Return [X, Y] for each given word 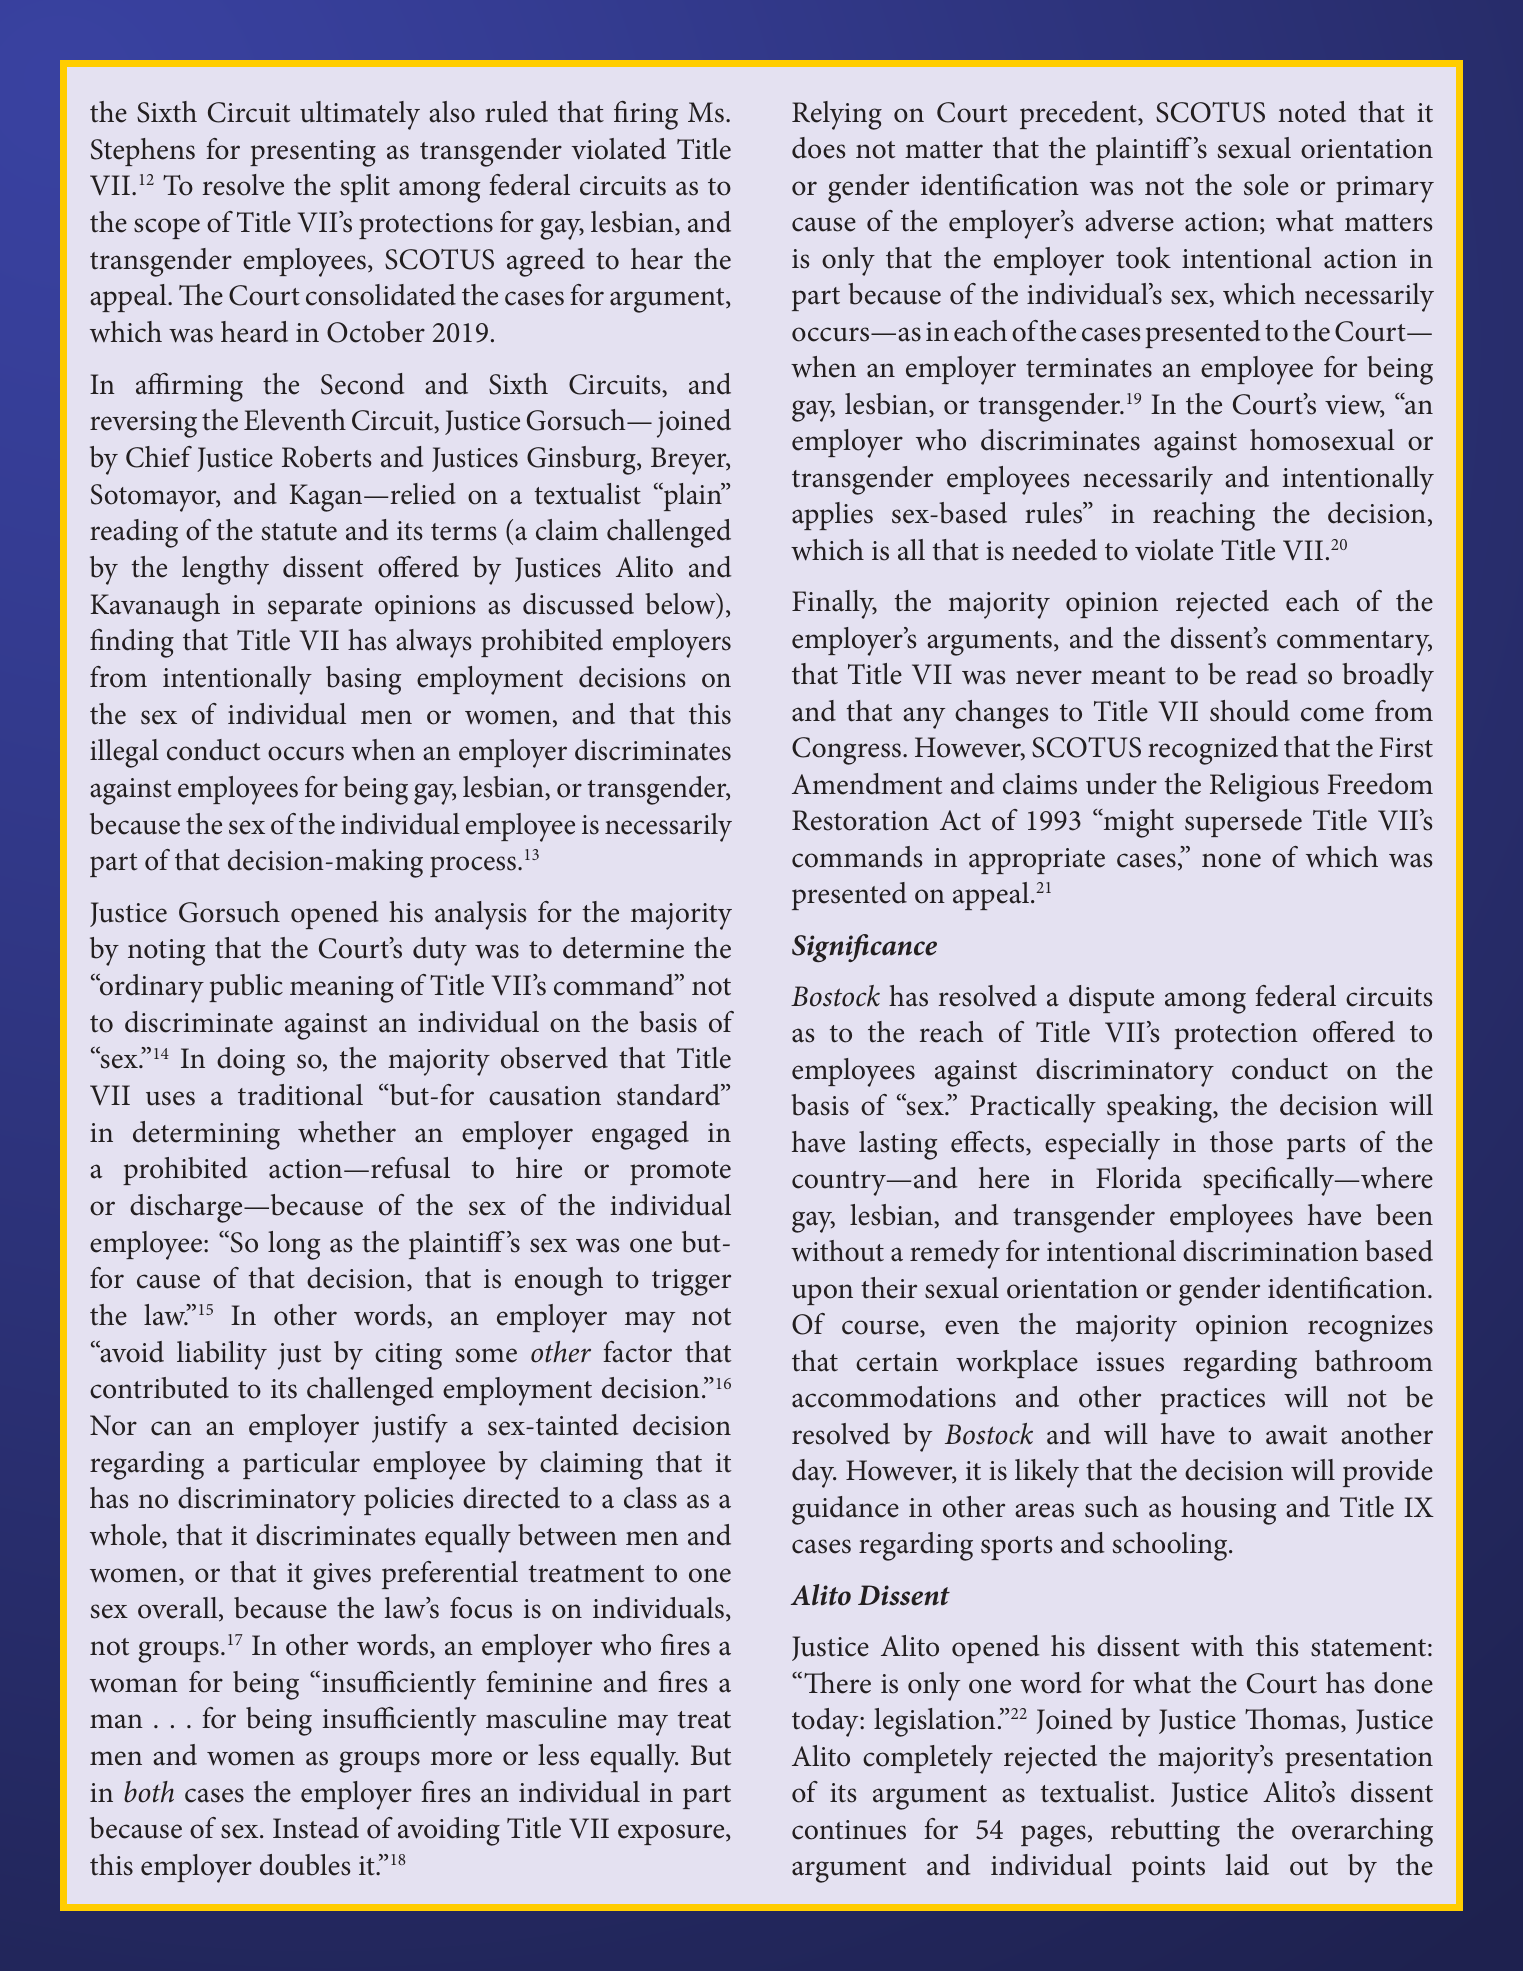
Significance [864, 948]
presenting [313, 153]
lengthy [225, 570]
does [818, 148]
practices [1212, 1401]
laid [1247, 1865]
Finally [834, 604]
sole [1266, 185]
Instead [316, 1828]
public [246, 988]
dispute [1111, 999]
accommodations [894, 1397]
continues [849, 1830]
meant [1128, 676]
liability [222, 1355]
